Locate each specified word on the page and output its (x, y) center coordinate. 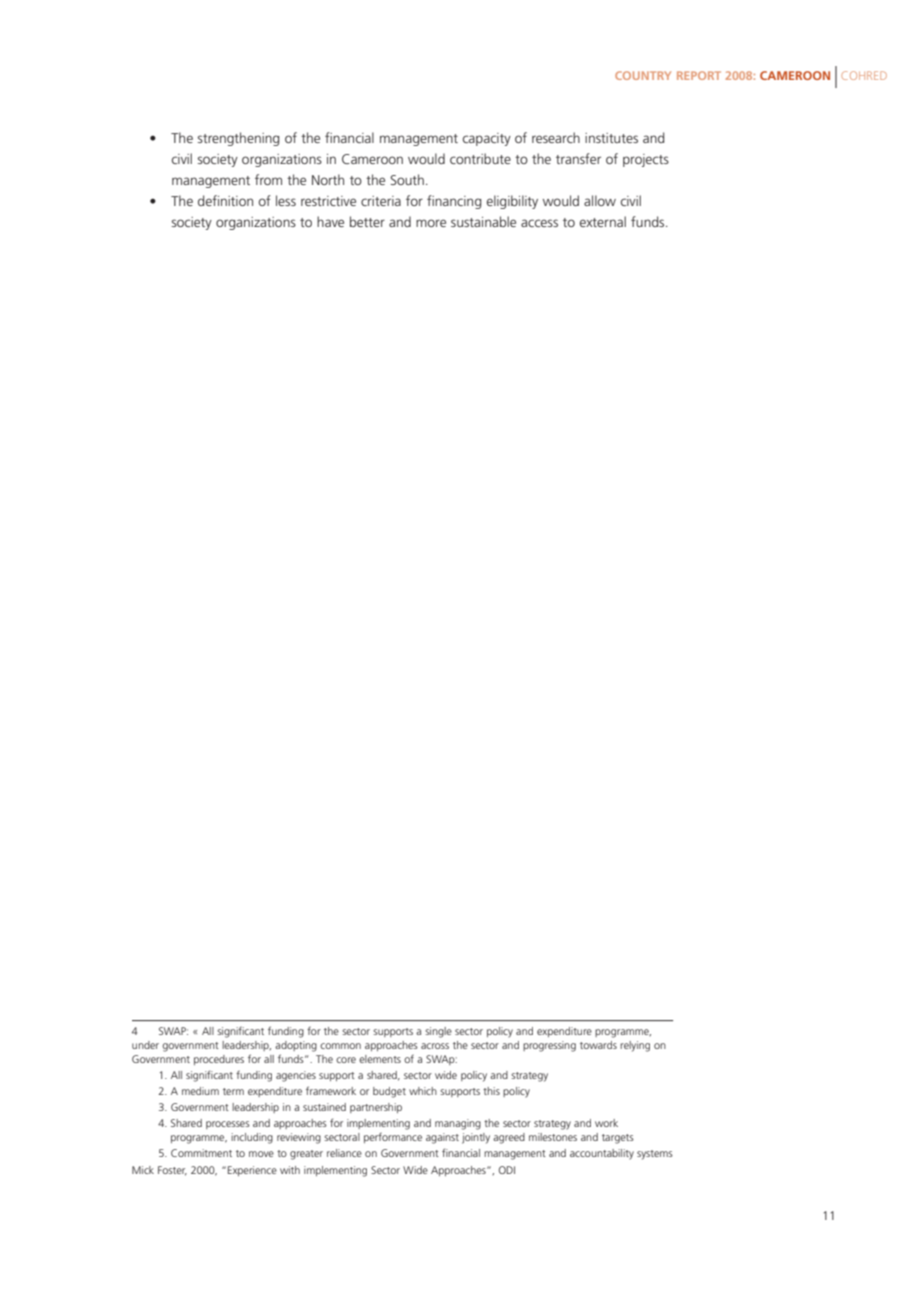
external (603, 221)
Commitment (201, 1153)
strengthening (238, 139)
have (330, 221)
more (431, 223)
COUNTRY (643, 75)
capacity (487, 139)
